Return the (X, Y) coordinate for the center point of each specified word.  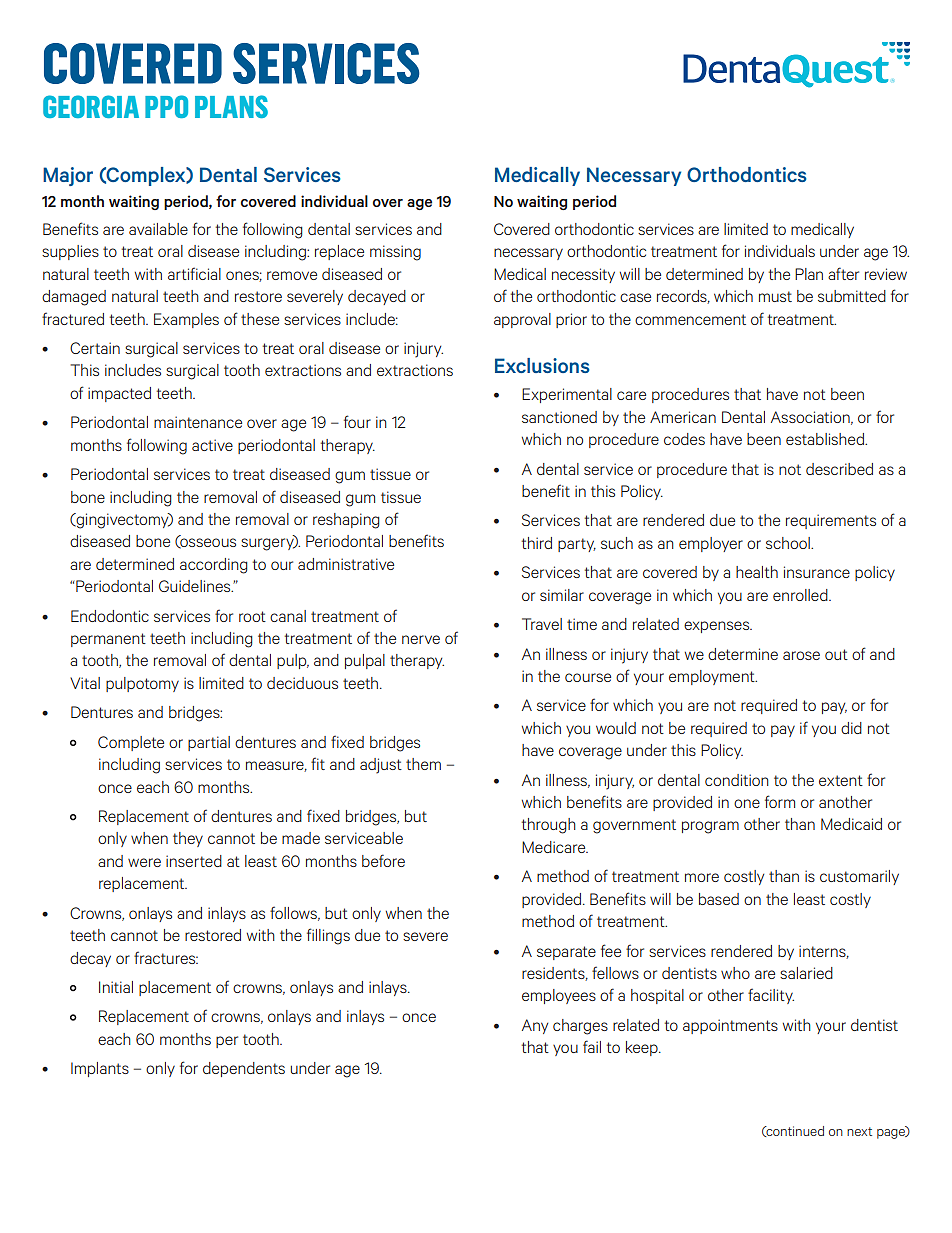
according (214, 566)
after (843, 273)
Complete (131, 743)
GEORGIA (91, 106)
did (851, 728)
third (536, 543)
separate (566, 953)
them (423, 764)
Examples (186, 320)
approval (522, 320)
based (719, 899)
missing (395, 253)
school (789, 543)
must (775, 296)
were (144, 862)
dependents (244, 1069)
